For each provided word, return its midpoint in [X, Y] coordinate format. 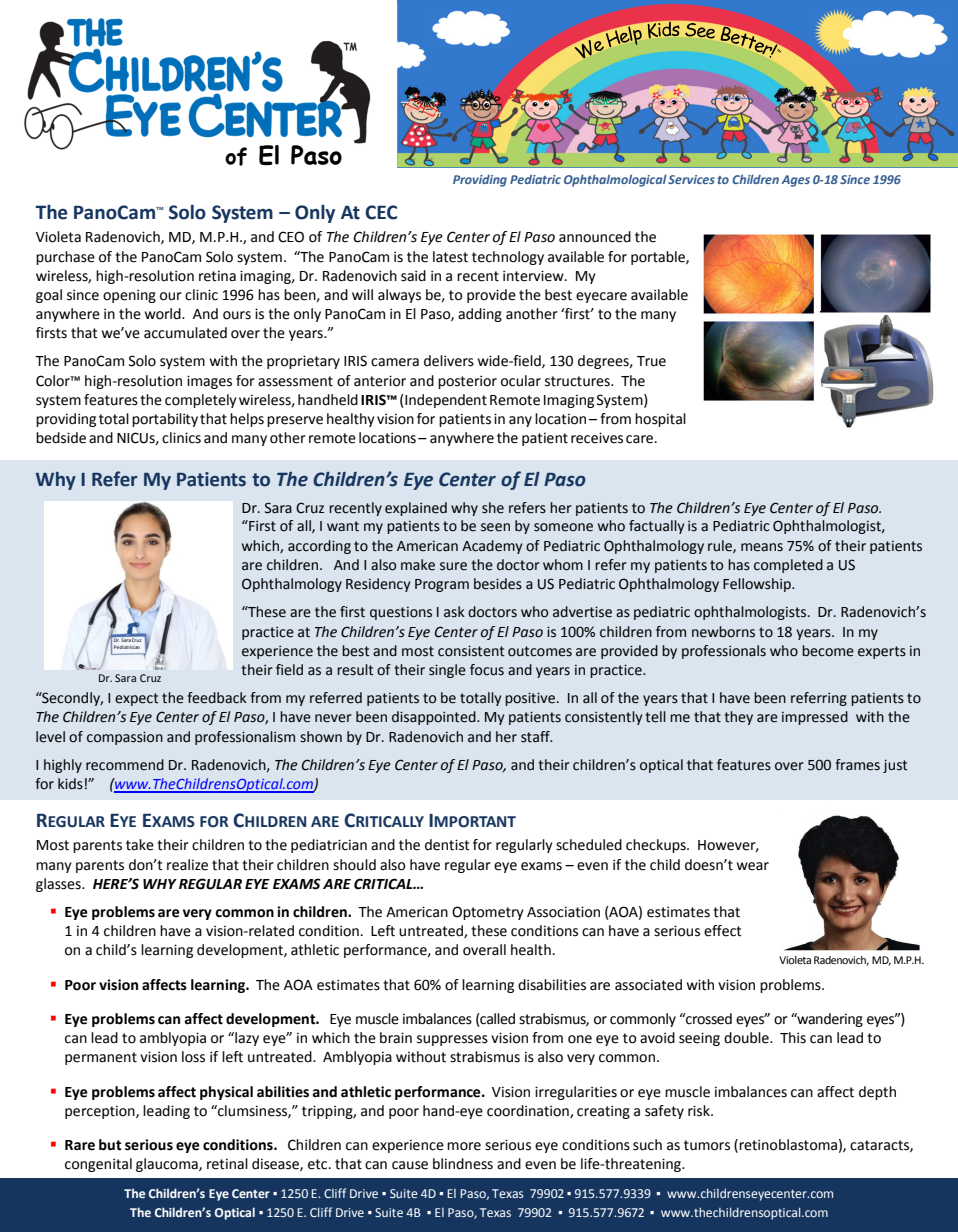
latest [450, 257]
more [464, 1146]
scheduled [589, 845]
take [140, 845]
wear [753, 866]
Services [691, 179]
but [110, 1145]
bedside [61, 438]
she [493, 508]
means [762, 547]
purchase [65, 258]
